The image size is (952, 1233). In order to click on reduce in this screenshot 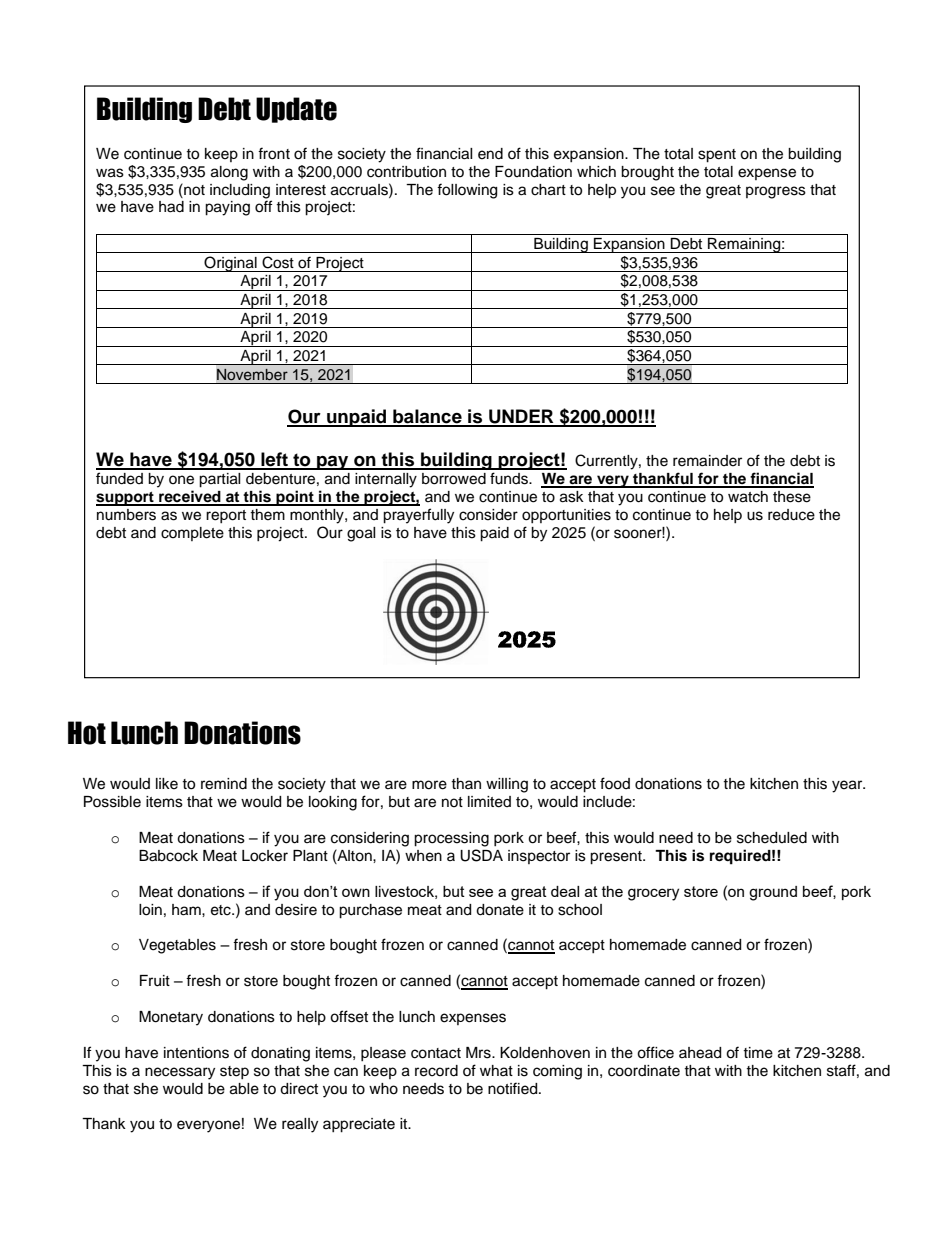, I will do `click(791, 515)`.
